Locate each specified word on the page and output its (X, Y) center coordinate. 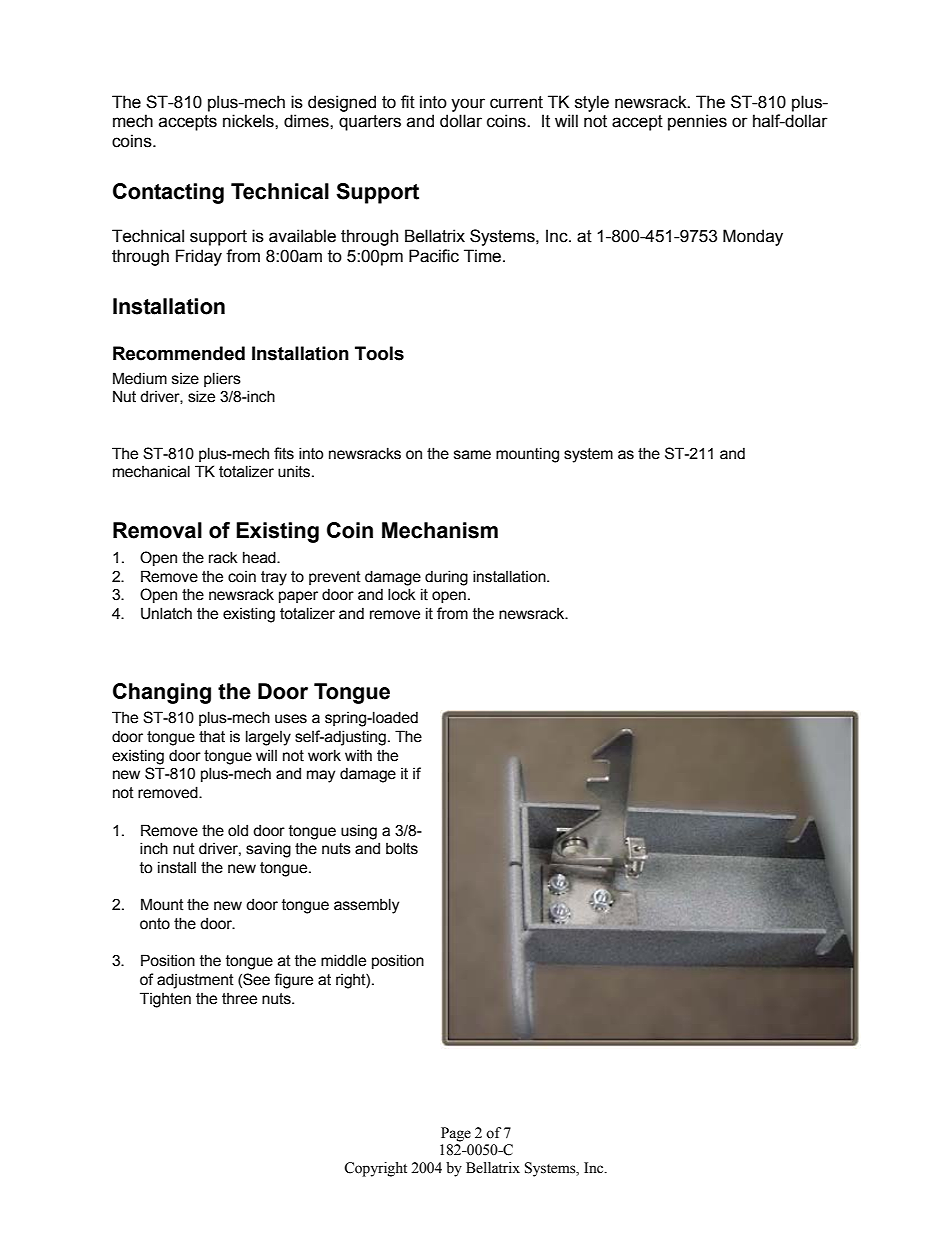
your (468, 105)
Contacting (168, 193)
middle (343, 960)
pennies (697, 122)
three (239, 999)
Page (456, 1134)
